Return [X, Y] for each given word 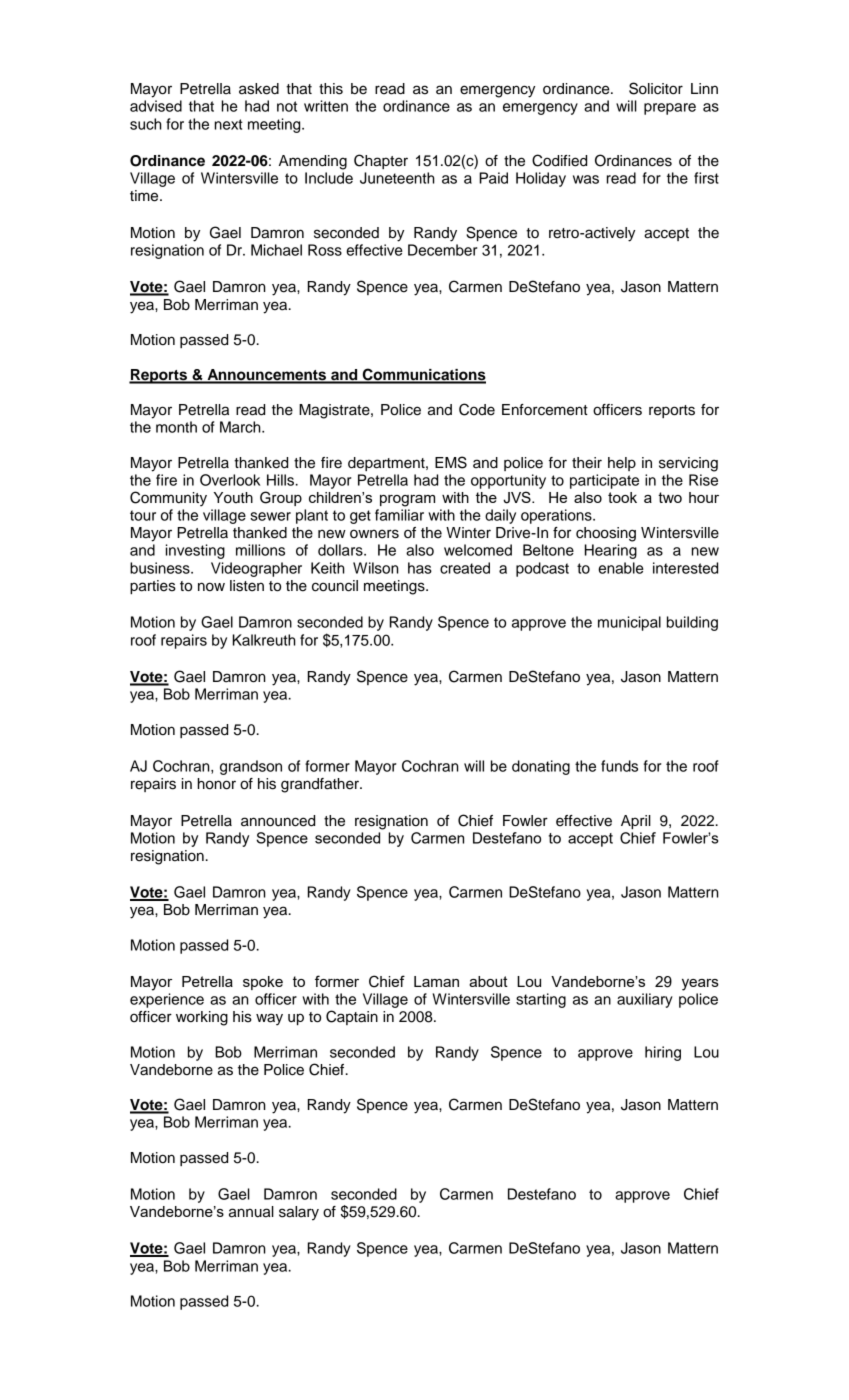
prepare [670, 109]
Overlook [230, 480]
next [228, 124]
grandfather [321, 785]
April [636, 822]
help [622, 464]
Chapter [381, 161]
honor [216, 784]
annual [251, 1212]
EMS [451, 462]
